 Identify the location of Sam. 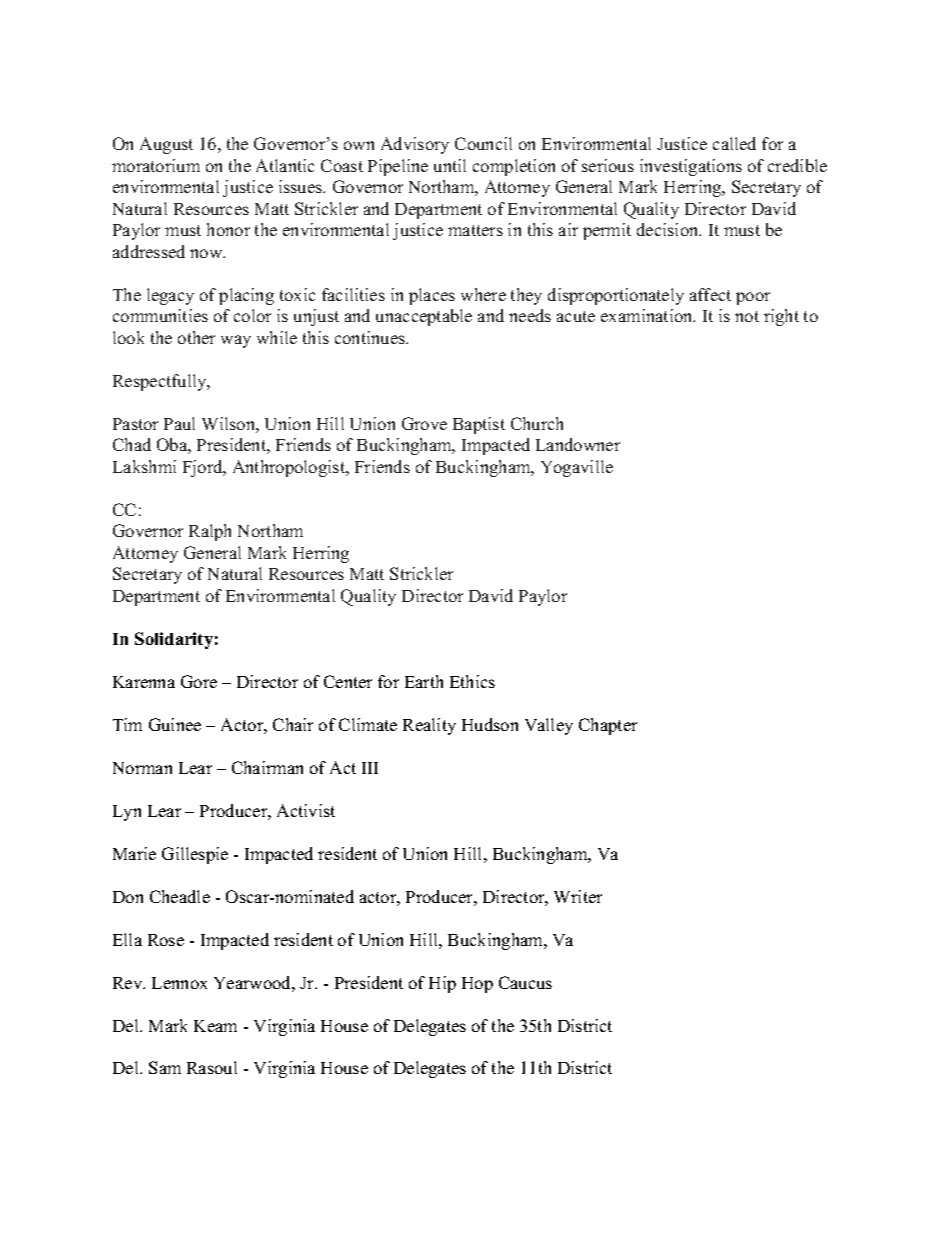
(165, 1067).
